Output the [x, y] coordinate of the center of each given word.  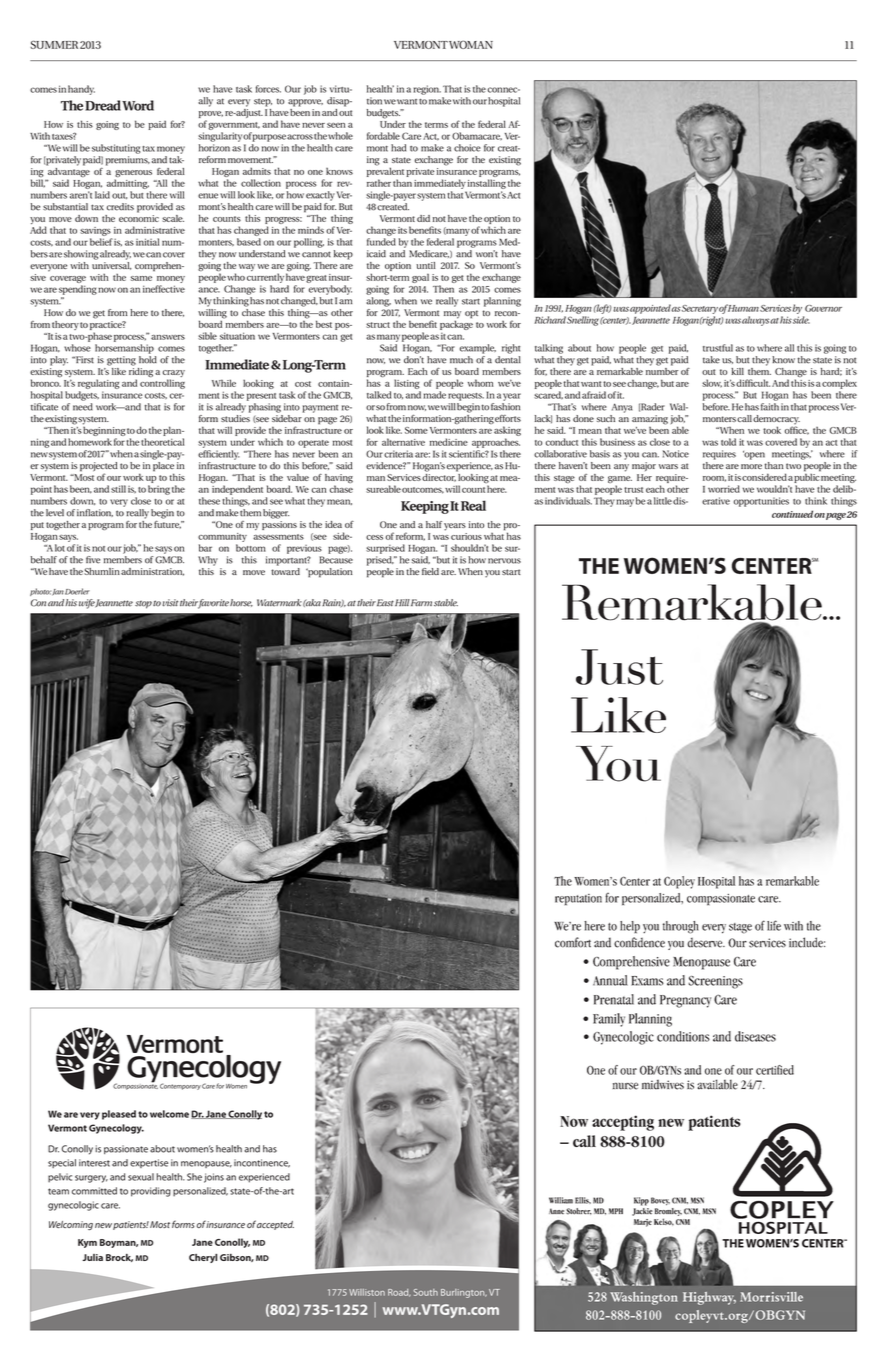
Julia [93, 1257]
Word [138, 105]
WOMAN [471, 45]
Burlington [464, 1293]
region [427, 90]
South [426, 1292]
